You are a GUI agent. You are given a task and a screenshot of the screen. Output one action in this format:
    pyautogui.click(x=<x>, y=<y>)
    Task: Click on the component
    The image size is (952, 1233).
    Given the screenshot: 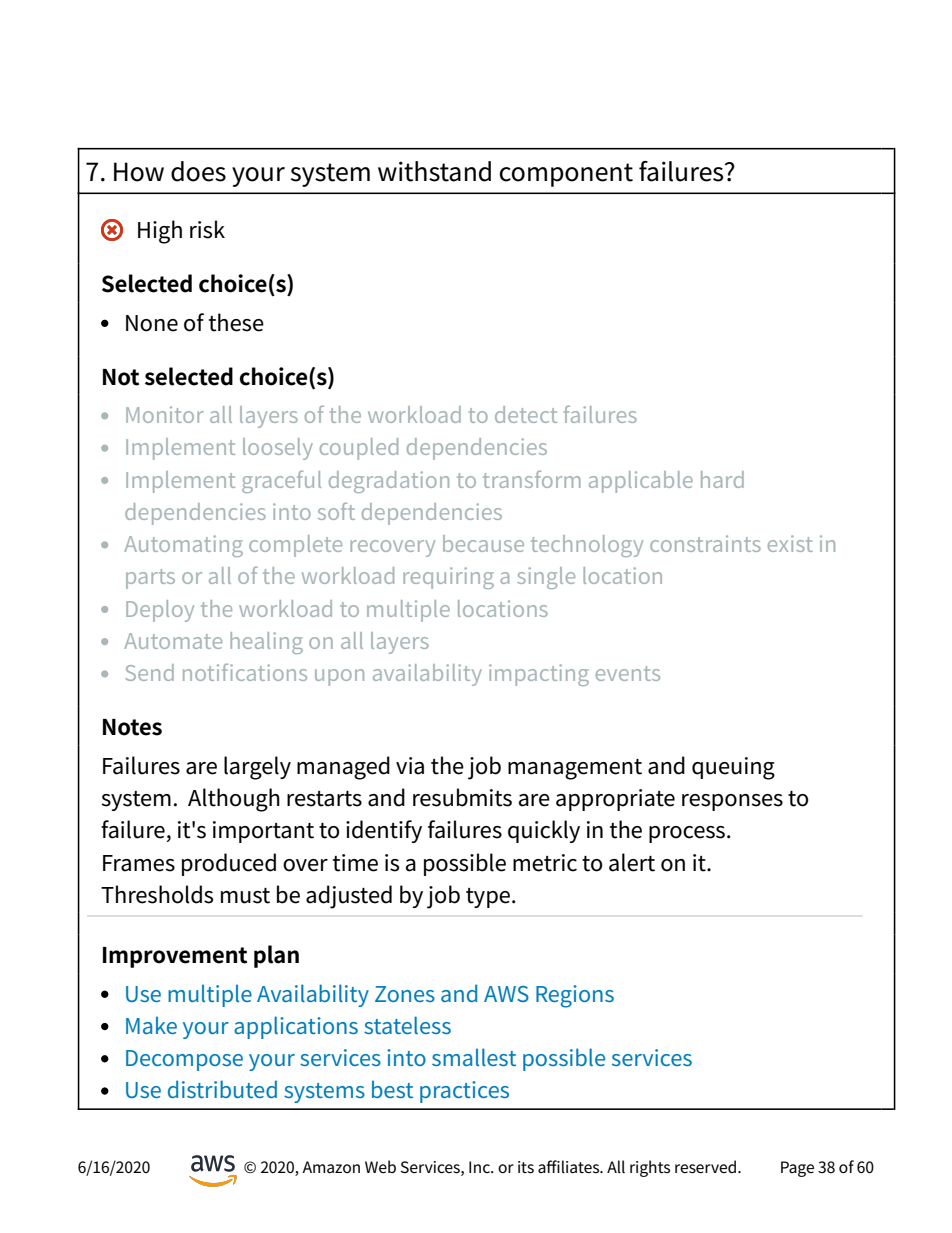 What is the action you would take?
    pyautogui.click(x=566, y=175)
